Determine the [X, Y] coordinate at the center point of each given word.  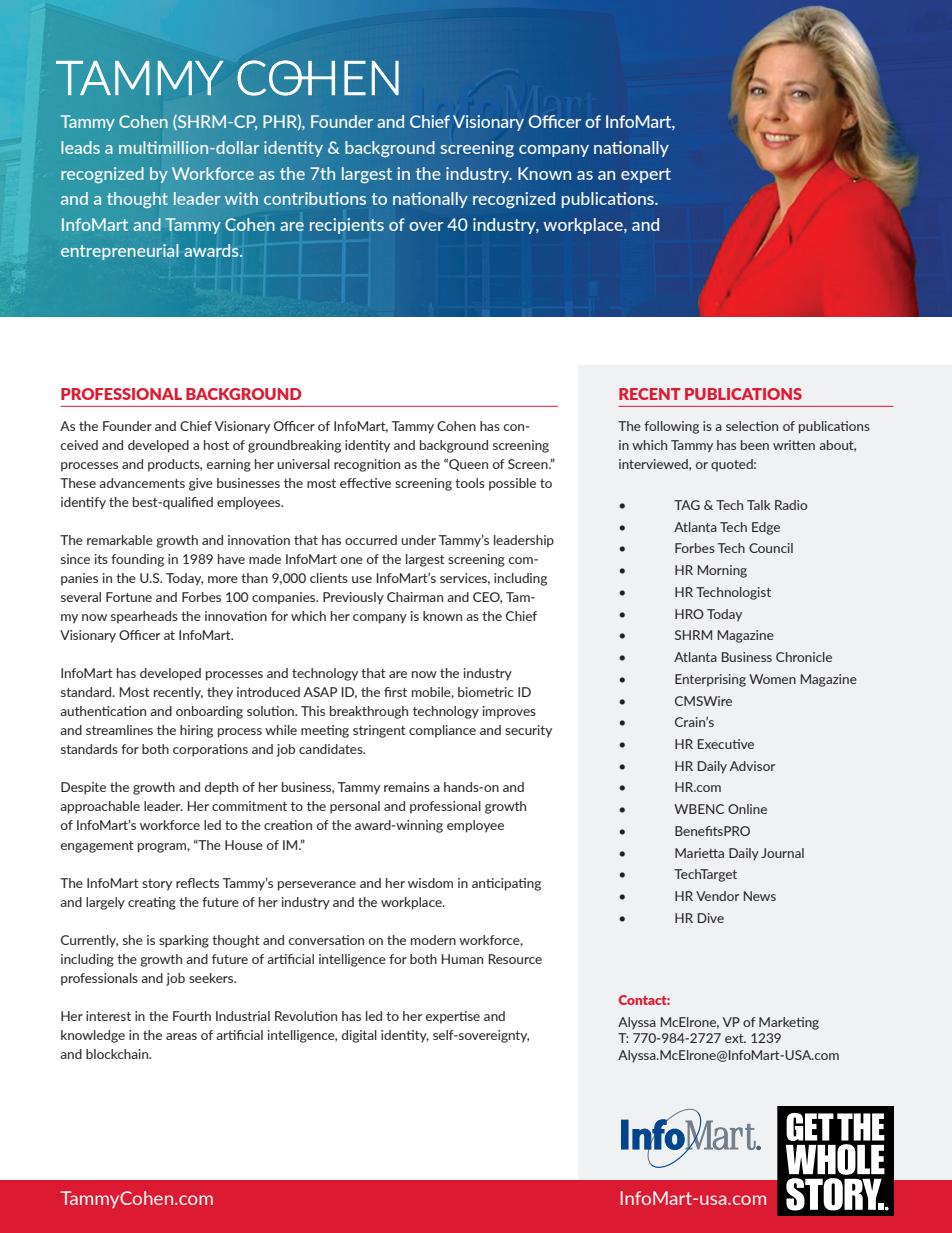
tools [470, 483]
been [755, 445]
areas [181, 1036]
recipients [347, 226]
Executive [726, 744]
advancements [142, 483]
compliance [442, 731]
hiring [196, 731]
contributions [315, 198]
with [241, 198]
